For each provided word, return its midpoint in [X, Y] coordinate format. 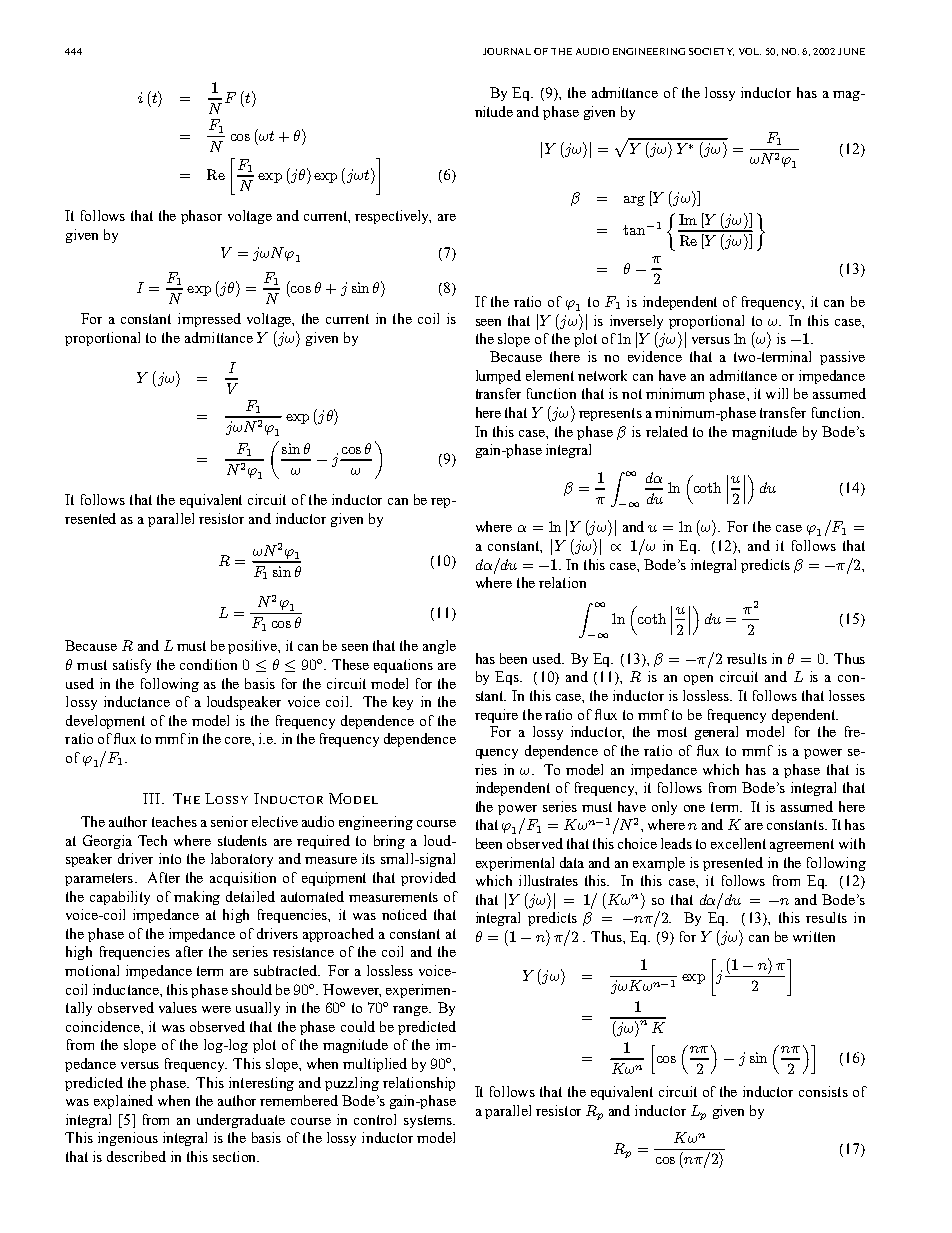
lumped [498, 377]
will [777, 393]
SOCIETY [711, 52]
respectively [393, 217]
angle [439, 647]
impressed [209, 320]
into [170, 858]
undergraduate [241, 1121]
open [698, 680]
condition [208, 664]
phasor [201, 217]
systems [429, 1121]
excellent [738, 843]
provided [428, 879]
